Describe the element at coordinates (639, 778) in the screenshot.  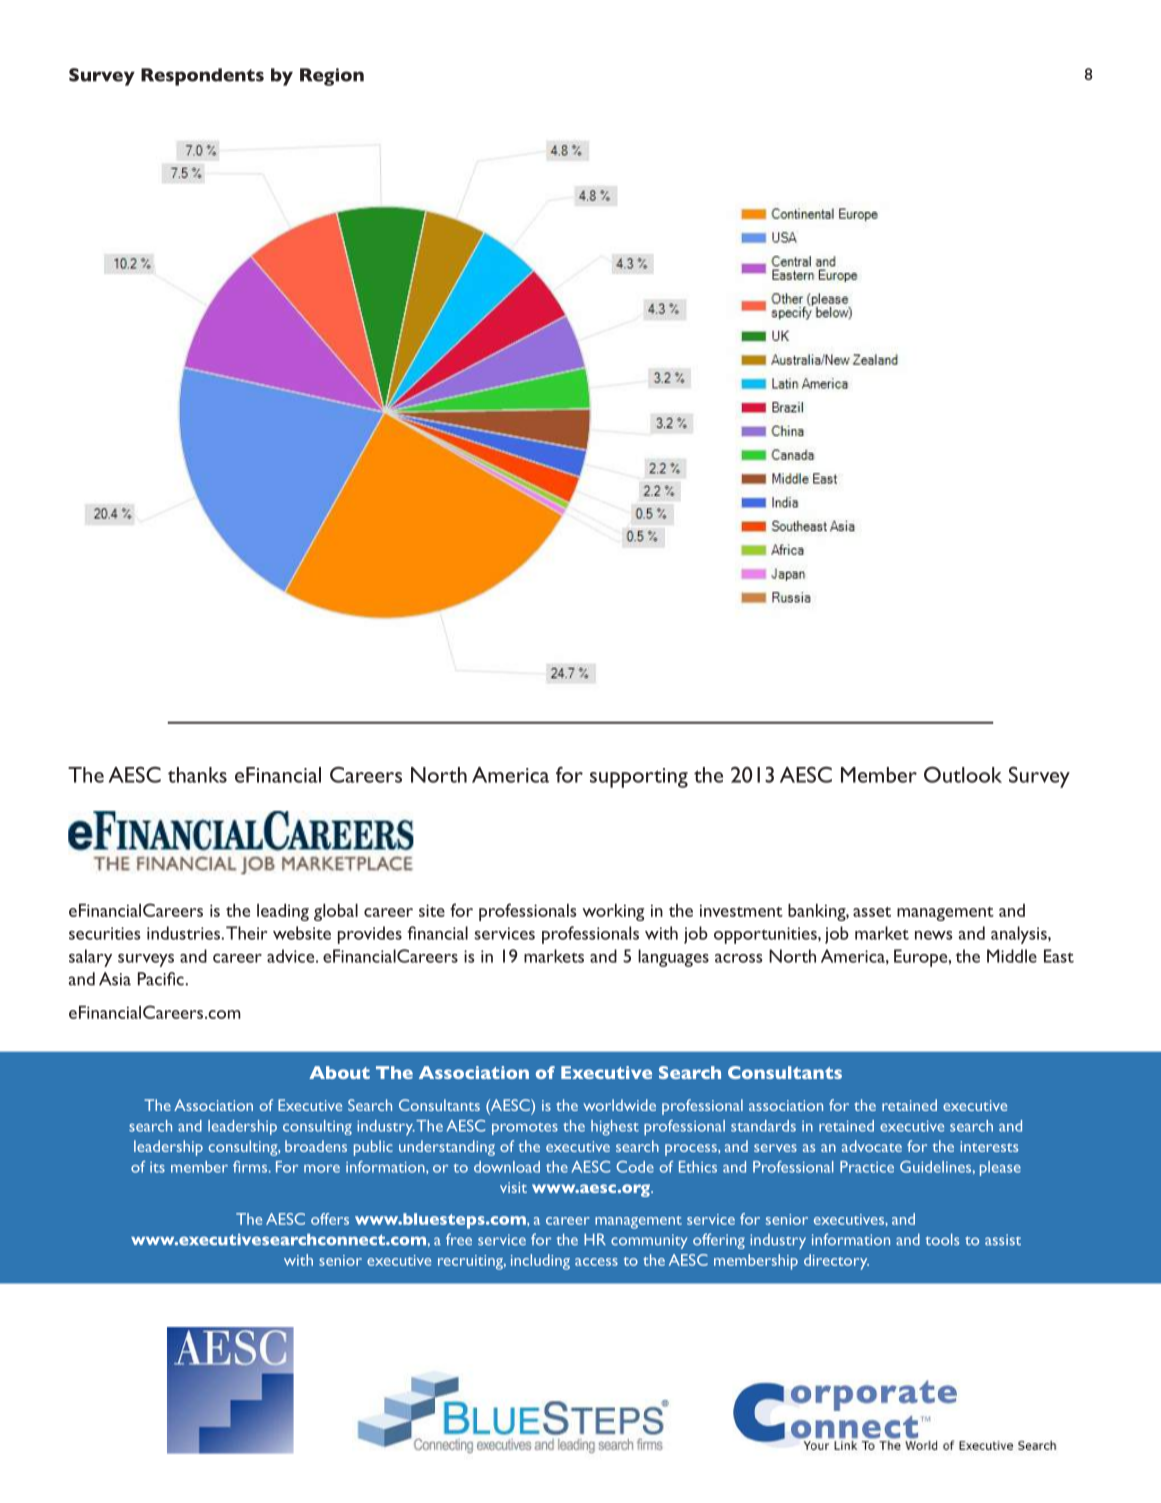
I see `supporting` at that location.
